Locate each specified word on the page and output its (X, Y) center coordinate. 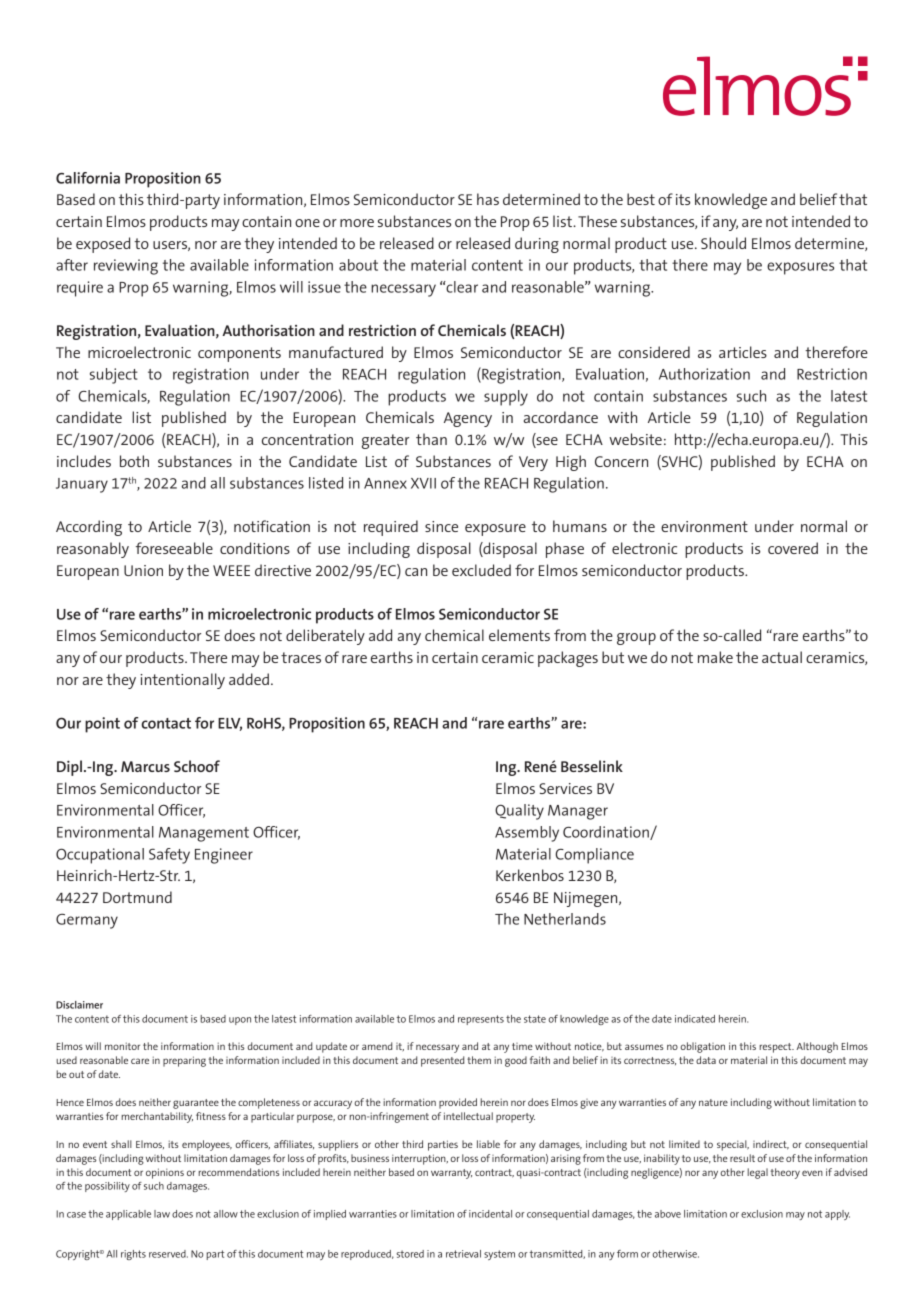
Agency (468, 419)
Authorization (704, 374)
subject (114, 376)
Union (143, 570)
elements (519, 635)
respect (776, 1048)
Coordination (607, 833)
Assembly (527, 834)
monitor (122, 1046)
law (162, 1214)
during (537, 245)
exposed (103, 245)
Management (204, 834)
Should (723, 243)
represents (481, 1020)
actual (782, 657)
